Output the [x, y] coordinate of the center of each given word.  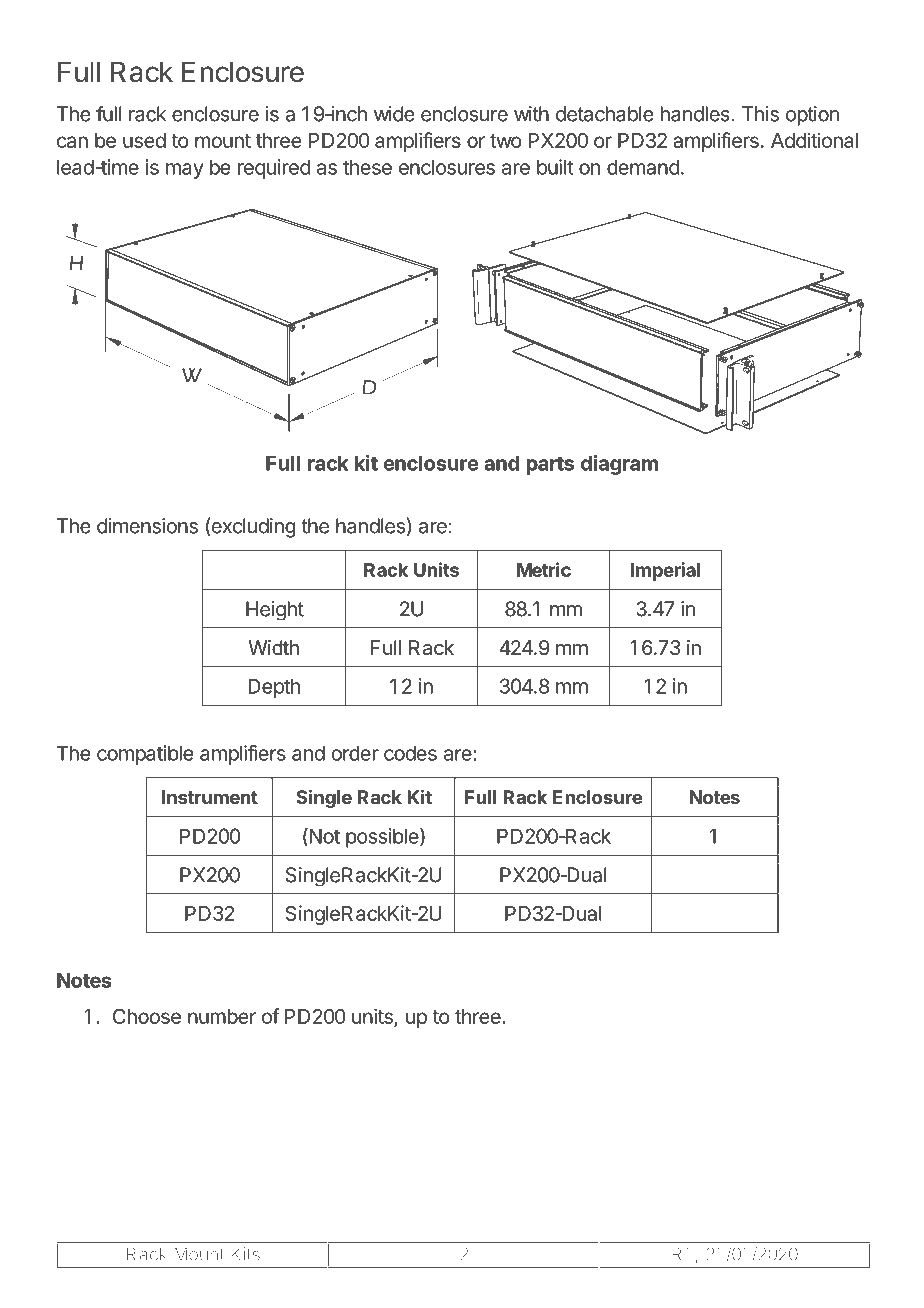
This [760, 114]
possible [383, 838]
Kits [245, 1254]
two [506, 141]
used [144, 140]
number [222, 1016]
